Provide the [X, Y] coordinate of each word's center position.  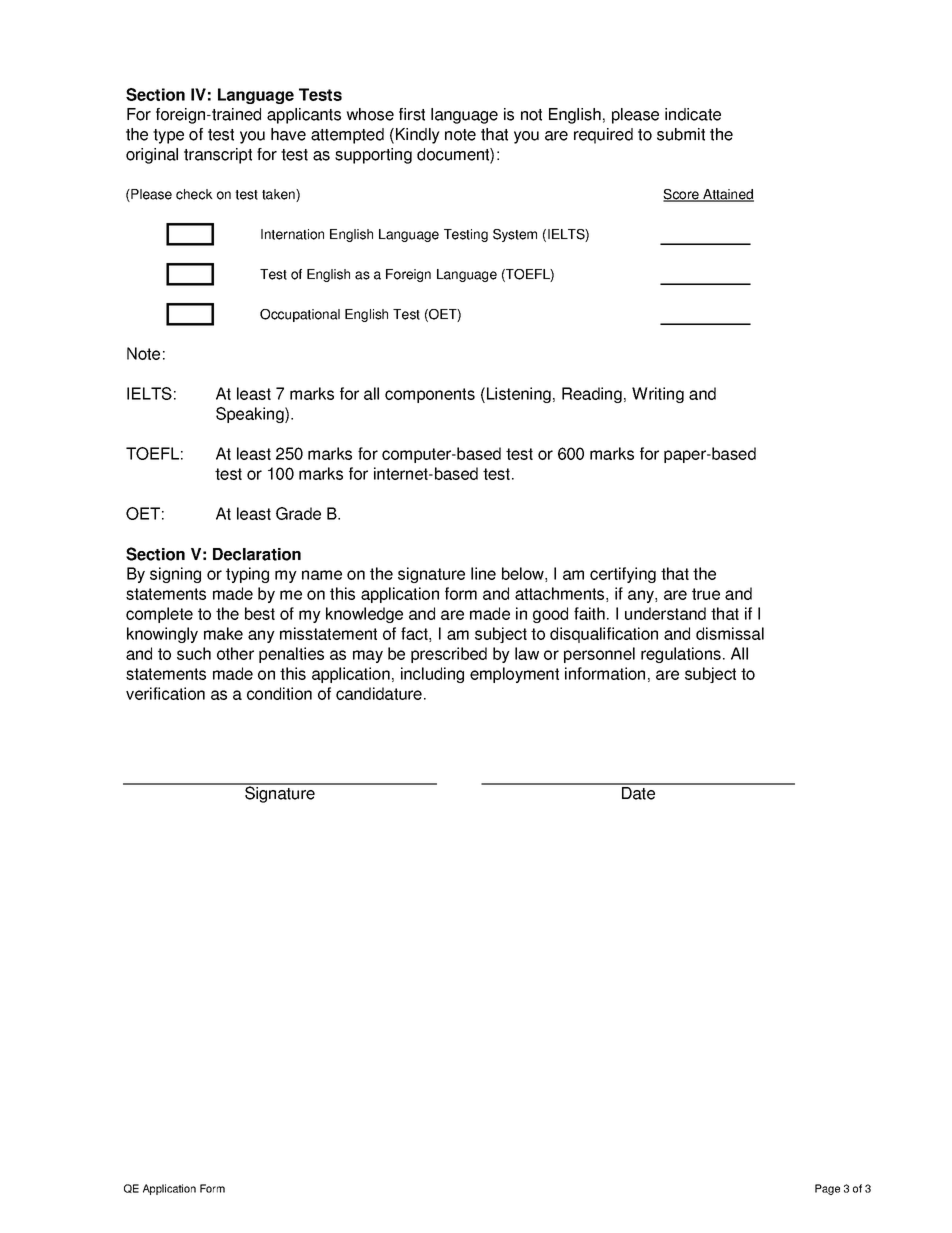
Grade [298, 513]
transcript [218, 156]
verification [165, 693]
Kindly [418, 136]
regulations [681, 655]
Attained [727, 195]
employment [514, 675]
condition [279, 693]
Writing [658, 395]
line [483, 573]
